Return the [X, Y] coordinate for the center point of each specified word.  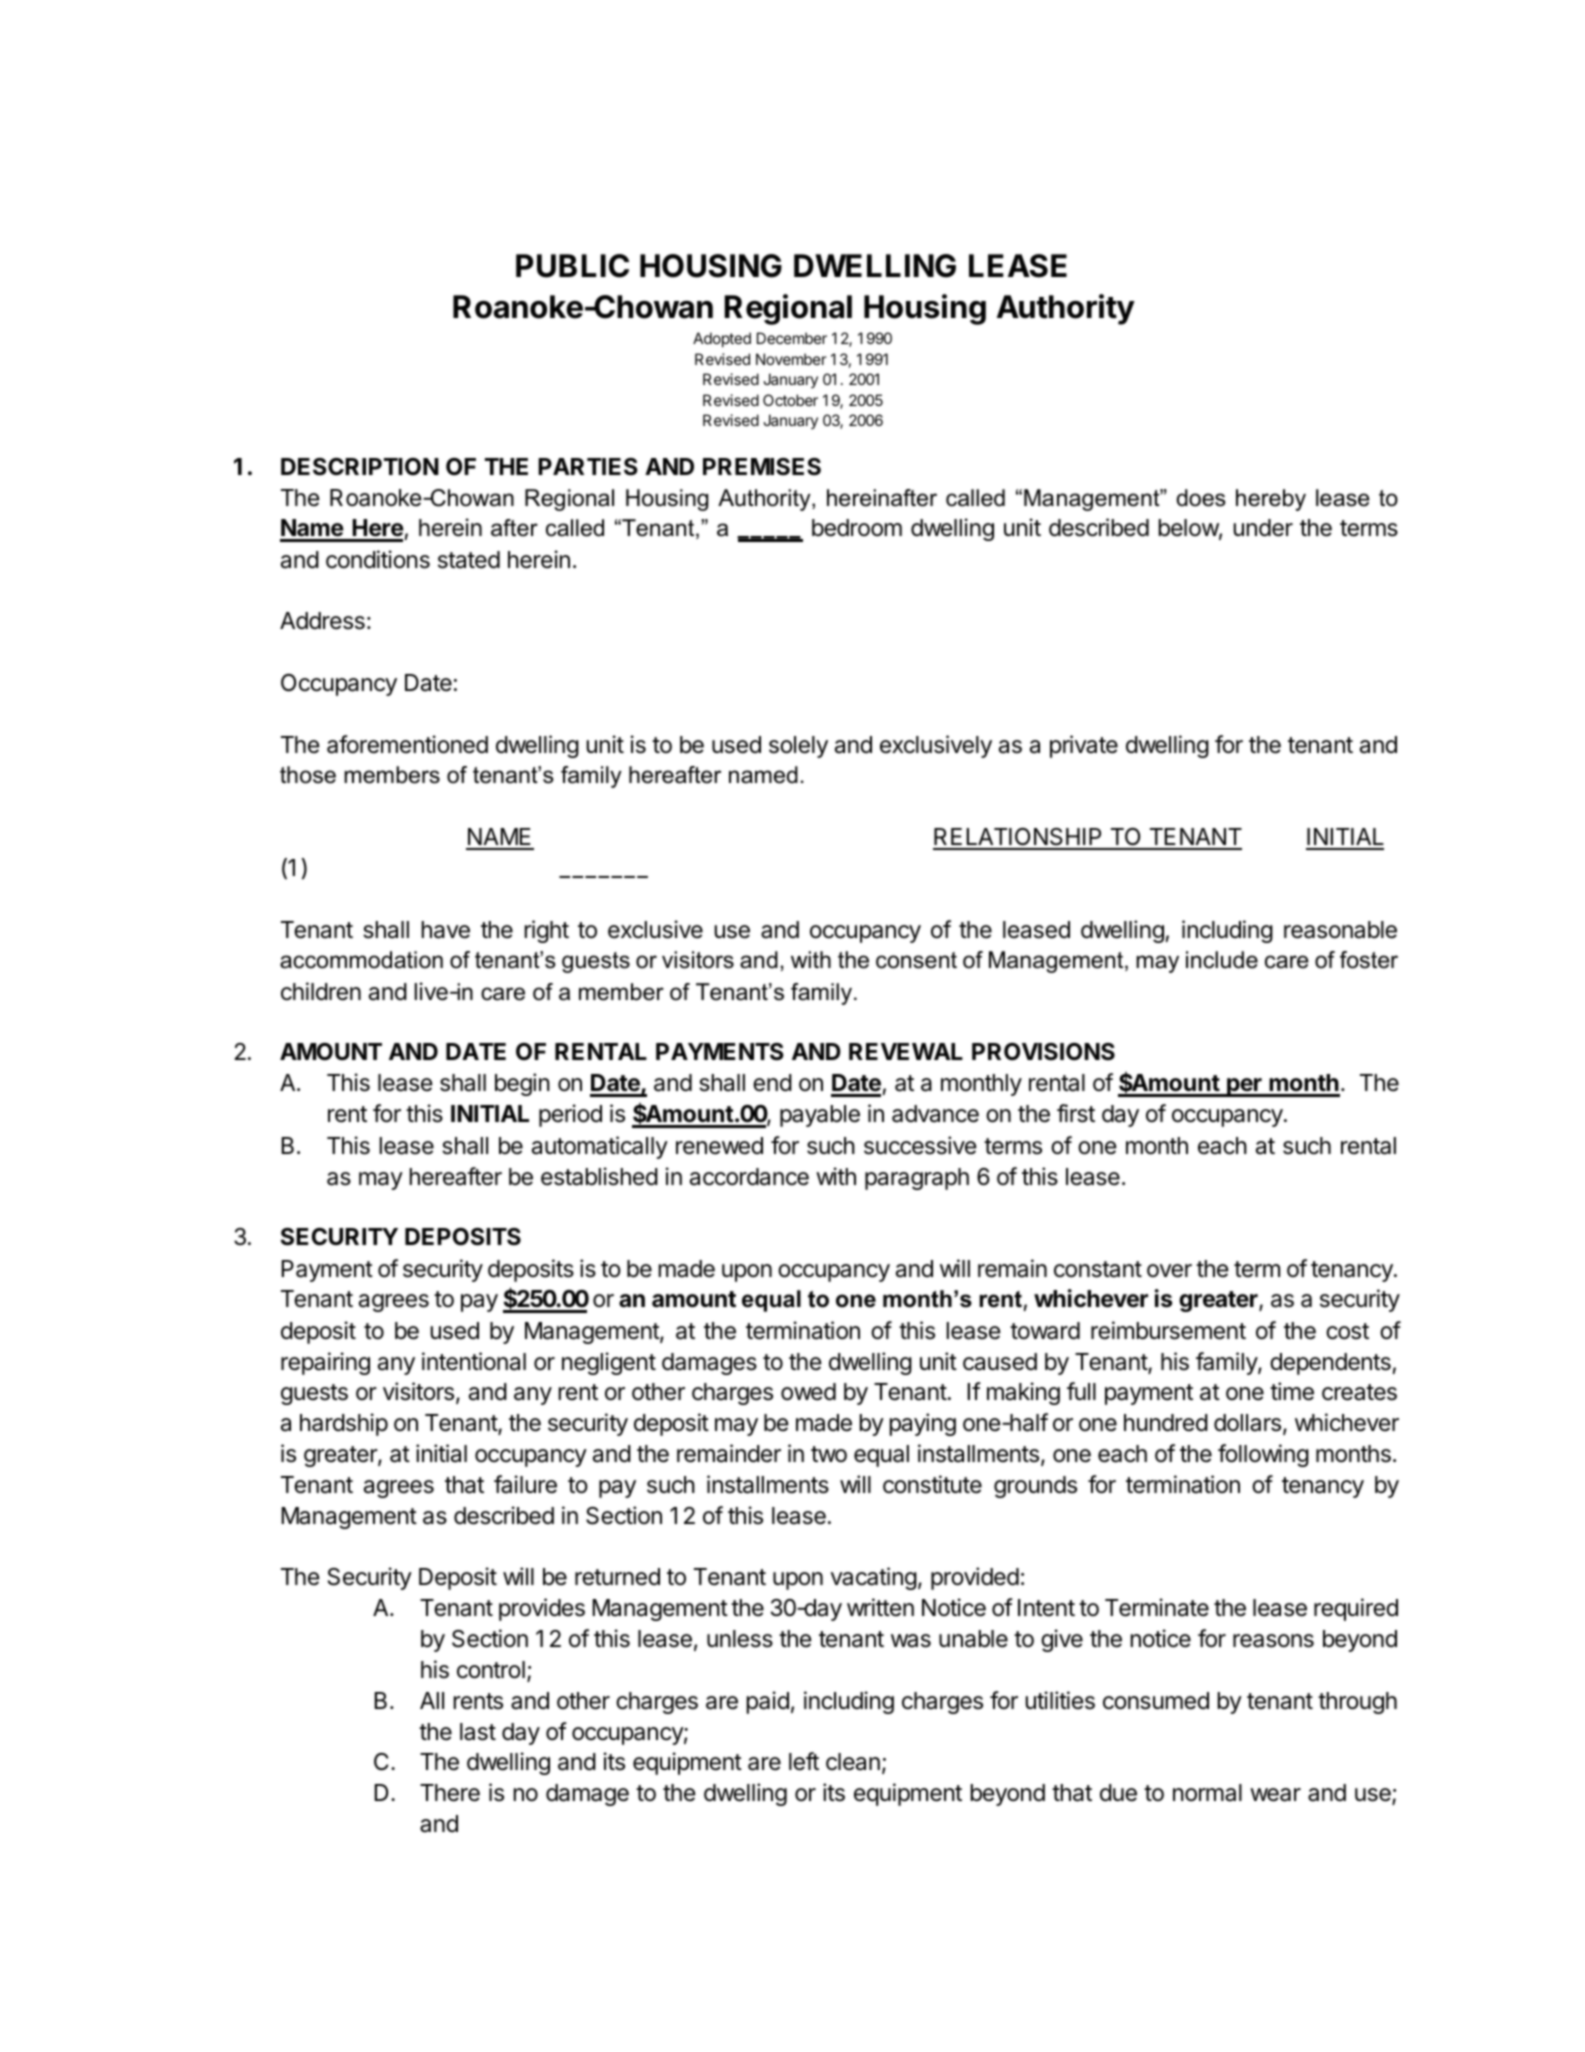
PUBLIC [572, 266]
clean [853, 1762]
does [1201, 498]
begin [522, 1084]
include [1222, 960]
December [792, 338]
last [478, 1732]
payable [820, 1116]
